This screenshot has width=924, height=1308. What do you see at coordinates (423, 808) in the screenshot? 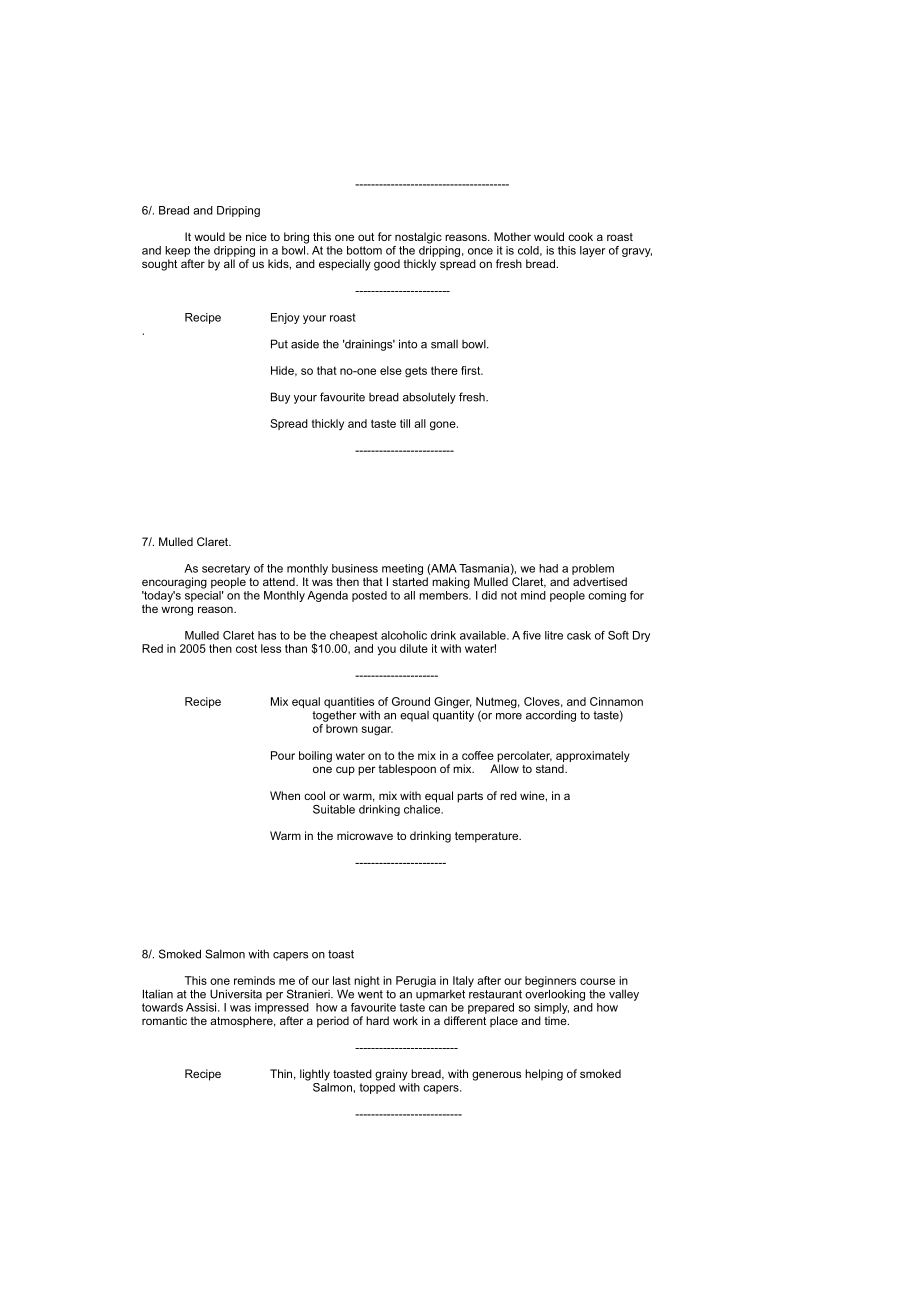
I see `chalice` at bounding box center [423, 808].
